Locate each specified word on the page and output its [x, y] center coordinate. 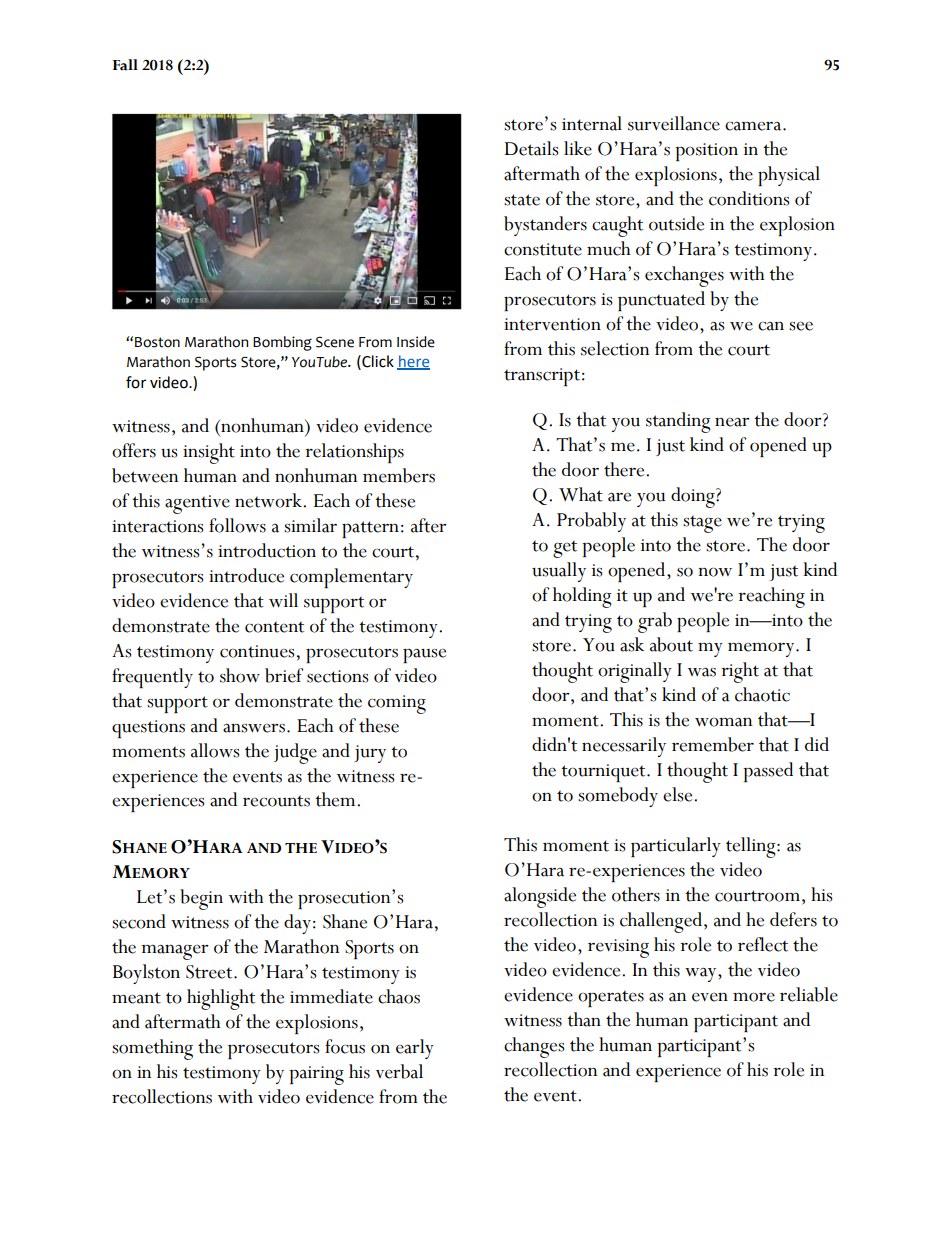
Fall [125, 65]
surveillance [674, 123]
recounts [276, 801]
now [715, 572]
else [679, 794]
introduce [246, 575]
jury [370, 754]
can [771, 326]
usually [559, 572]
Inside [416, 342]
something [152, 1049]
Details [532, 148]
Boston [157, 342]
